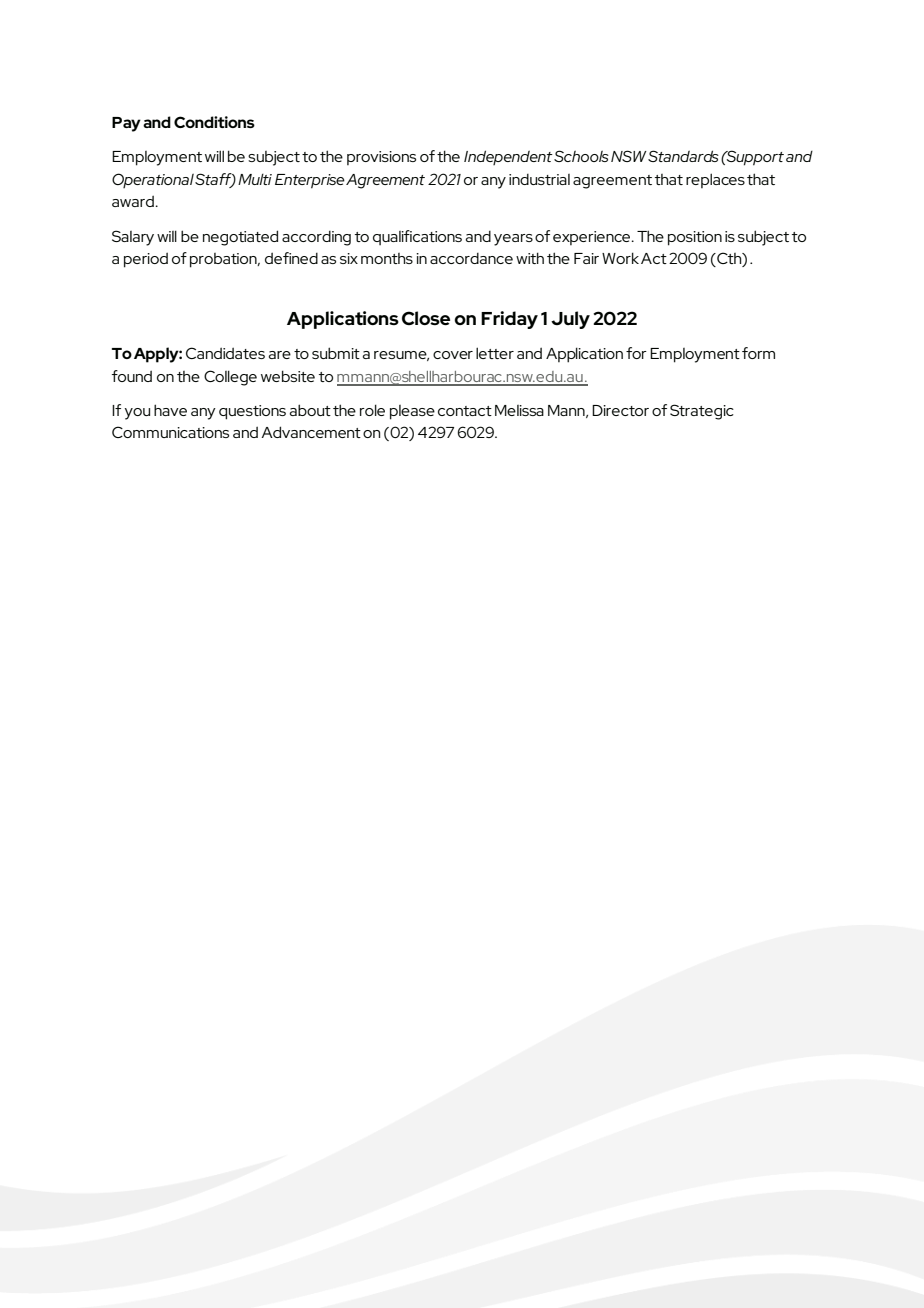 The image size is (924, 1308). What do you see at coordinates (471, 258) in the screenshot?
I see `accordance` at bounding box center [471, 258].
